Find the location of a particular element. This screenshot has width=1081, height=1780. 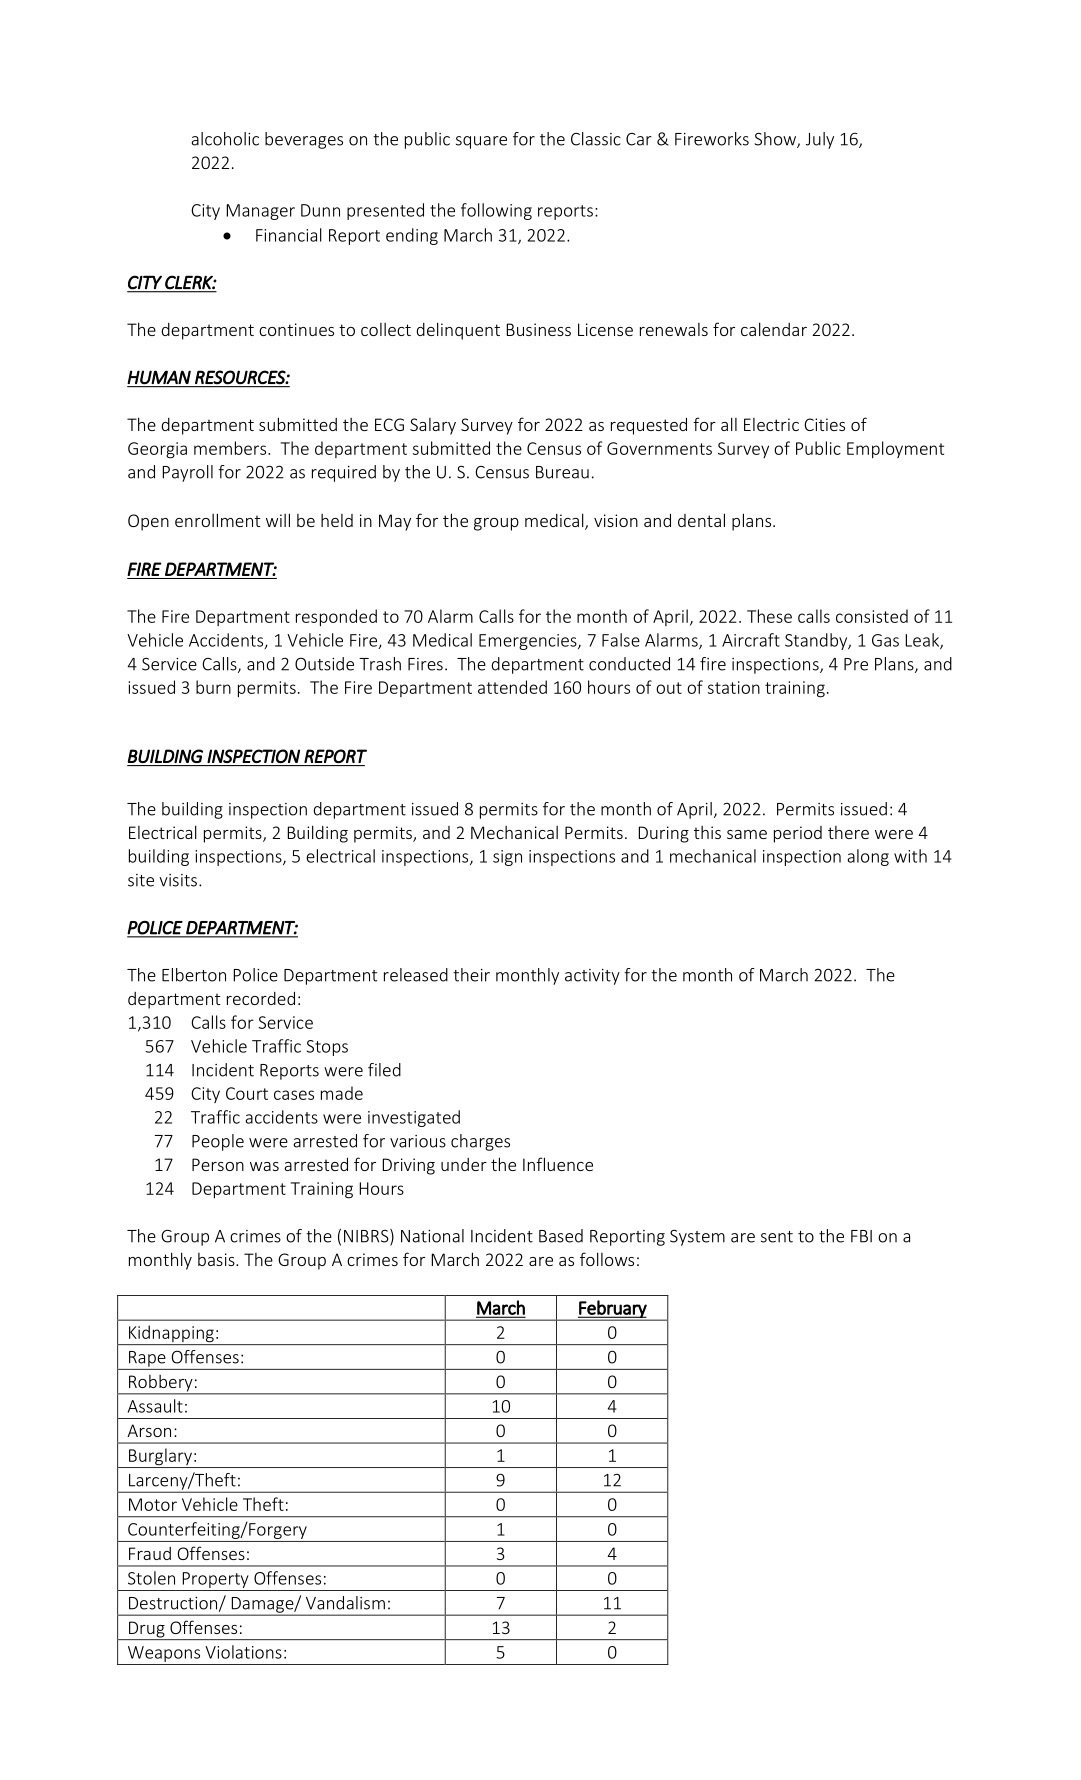

Manager is located at coordinates (260, 212).
